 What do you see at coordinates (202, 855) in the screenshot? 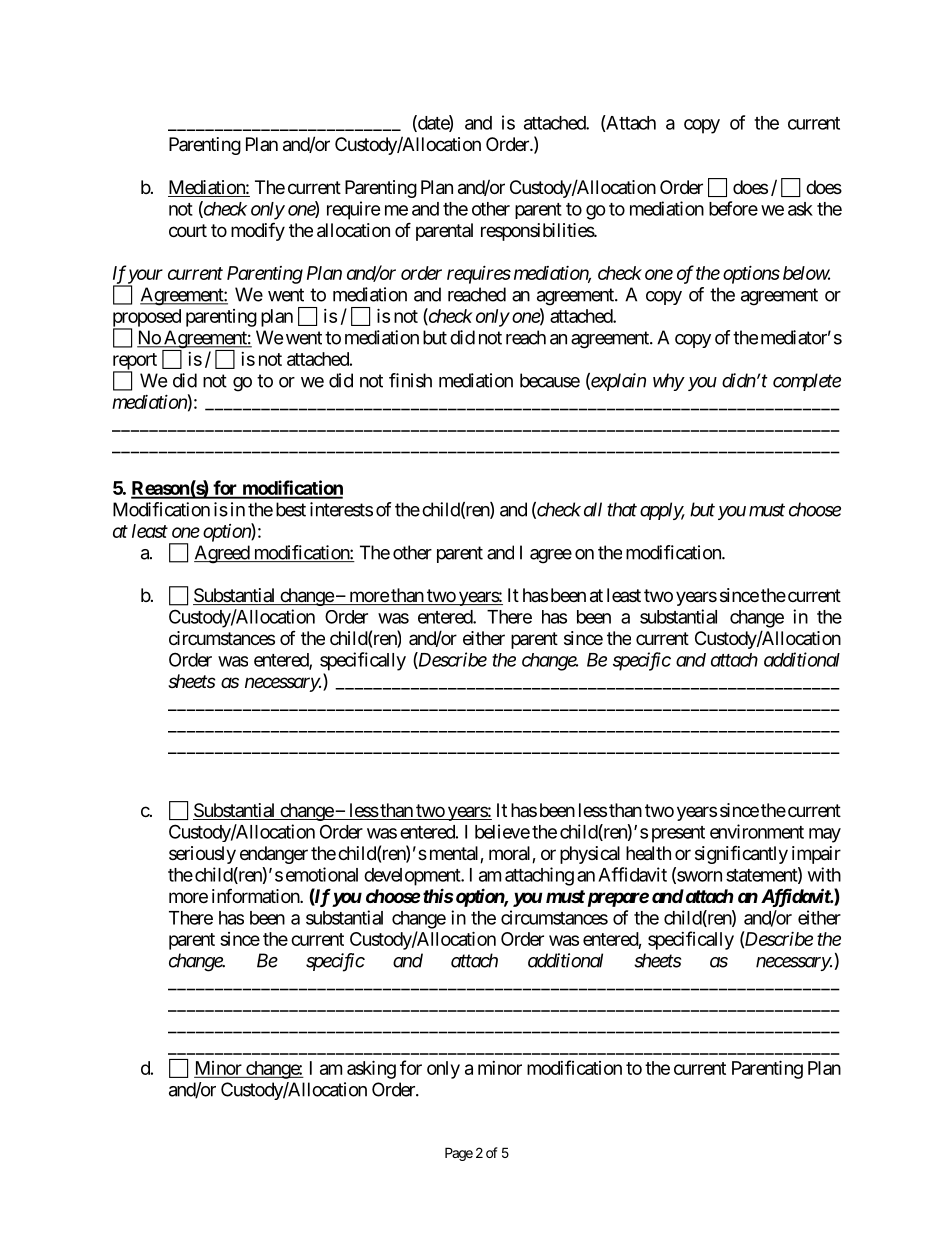
I see `seriously` at bounding box center [202, 855].
